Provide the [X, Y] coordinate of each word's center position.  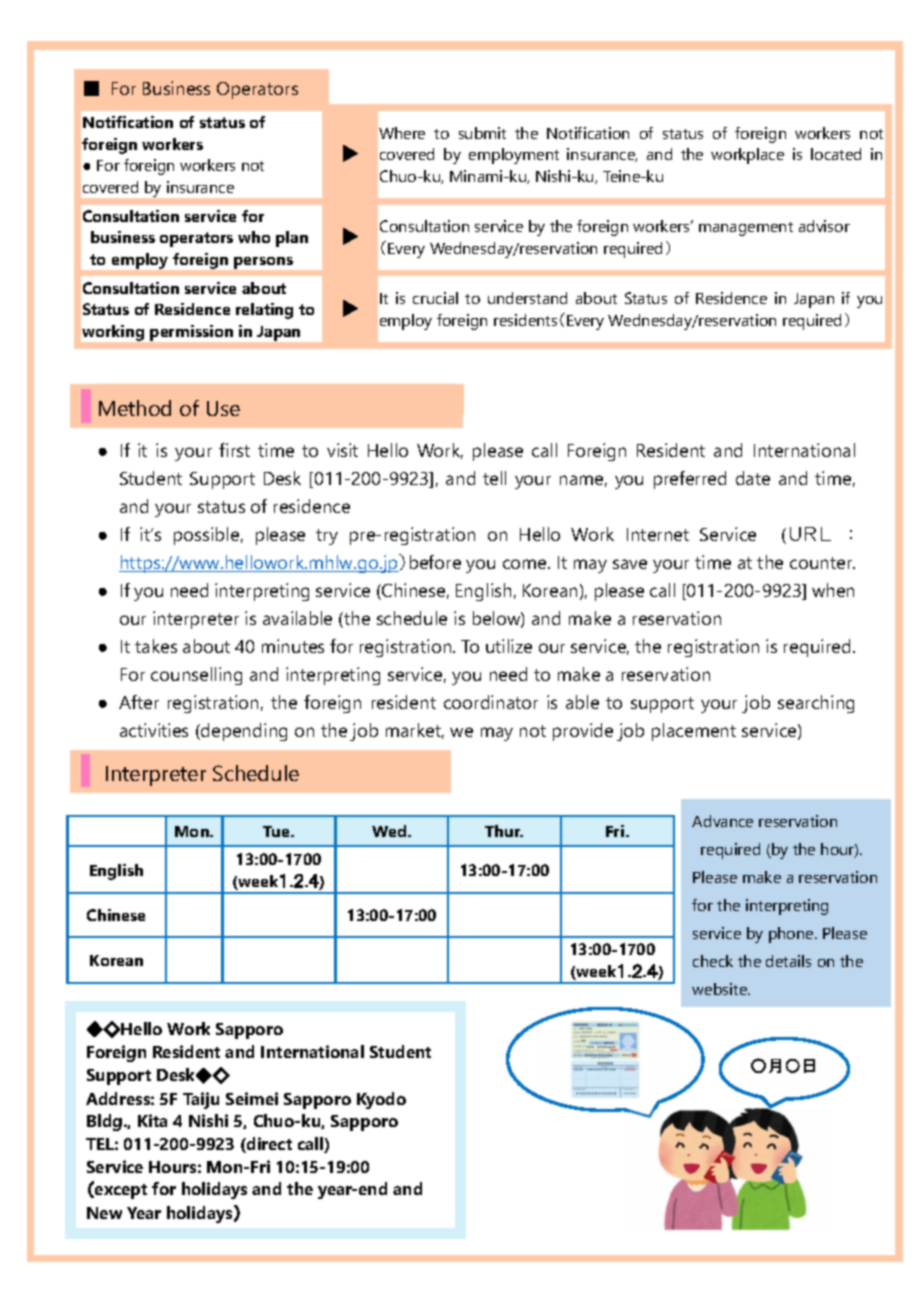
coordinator [491, 702]
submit [482, 133]
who [254, 237]
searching [816, 704]
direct [268, 1145]
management [746, 229]
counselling [196, 676]
